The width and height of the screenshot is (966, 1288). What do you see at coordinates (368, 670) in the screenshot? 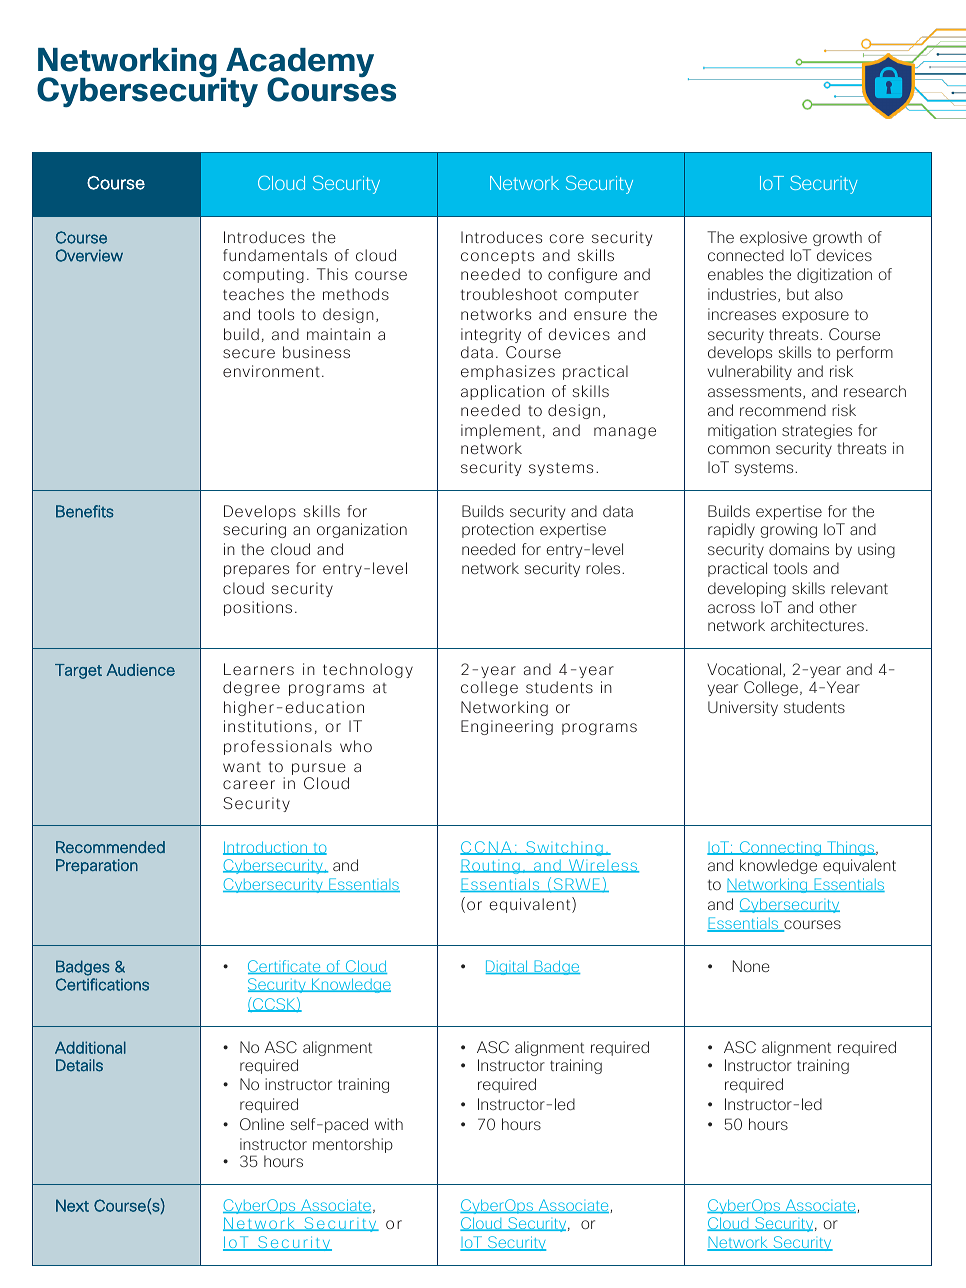
I see `technology` at bounding box center [368, 670].
